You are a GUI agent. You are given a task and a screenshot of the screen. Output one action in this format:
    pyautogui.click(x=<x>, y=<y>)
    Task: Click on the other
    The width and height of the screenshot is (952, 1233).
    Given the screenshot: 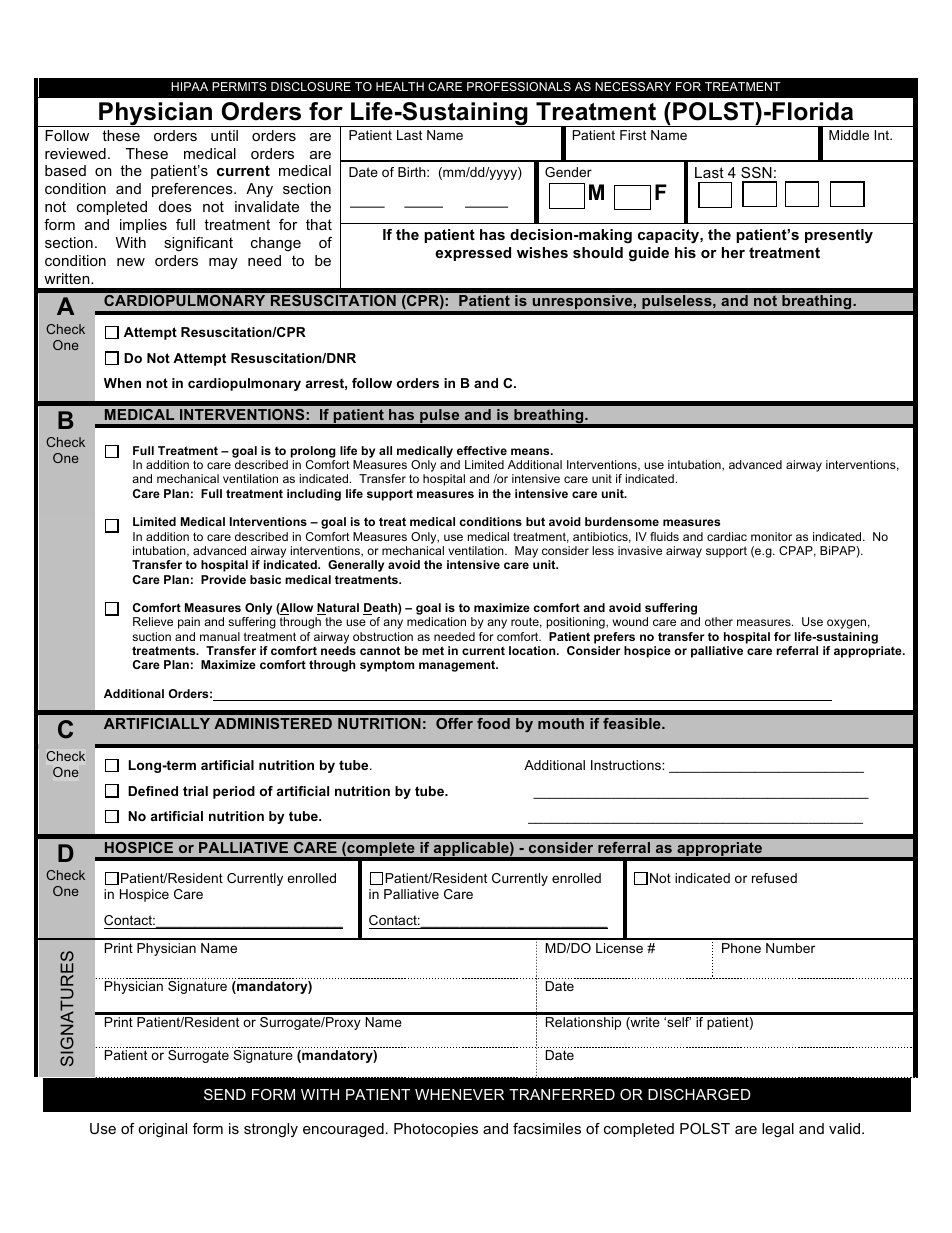 What is the action you would take?
    pyautogui.click(x=719, y=621)
